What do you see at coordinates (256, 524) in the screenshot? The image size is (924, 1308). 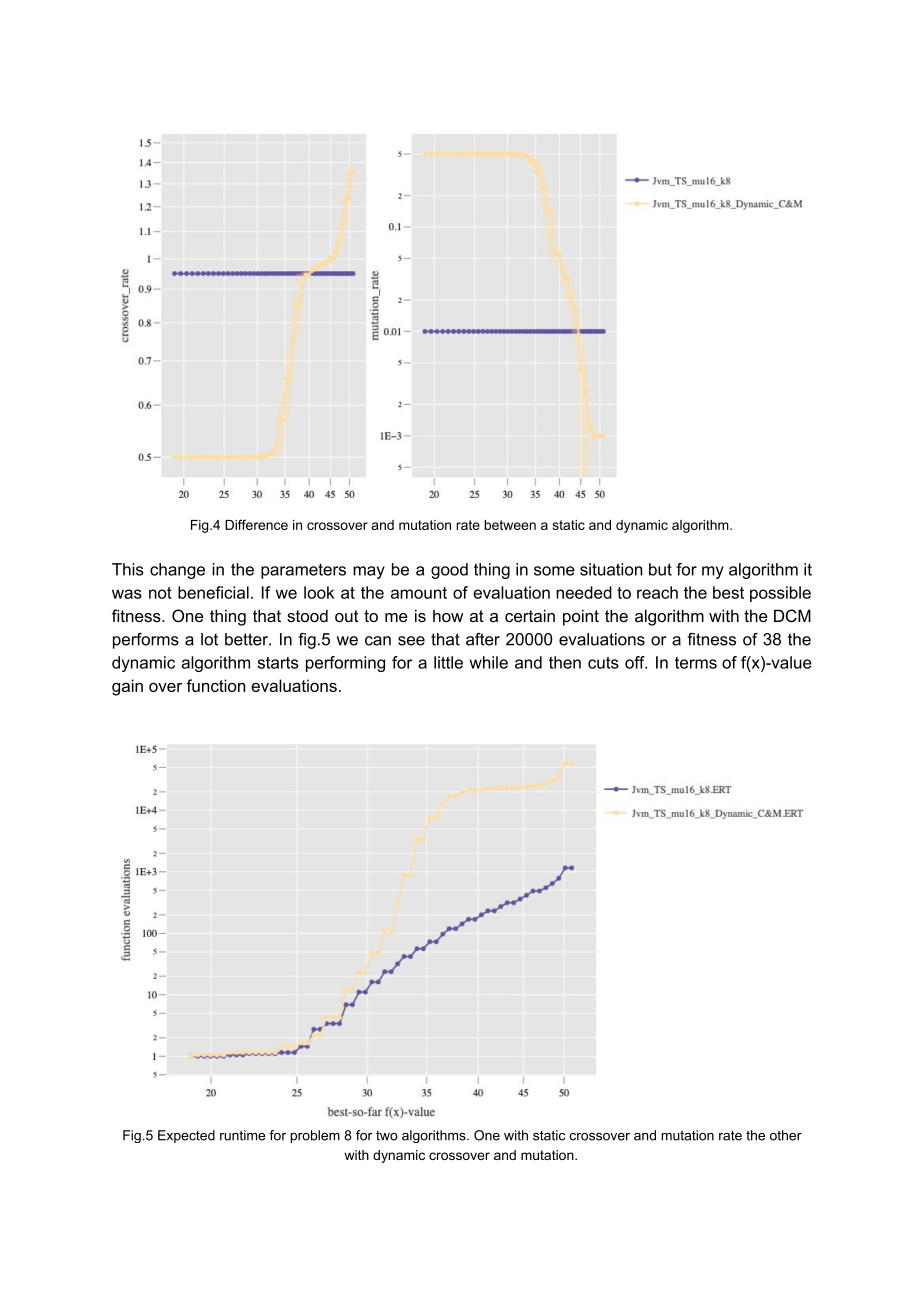 I see `Difference` at bounding box center [256, 524].
